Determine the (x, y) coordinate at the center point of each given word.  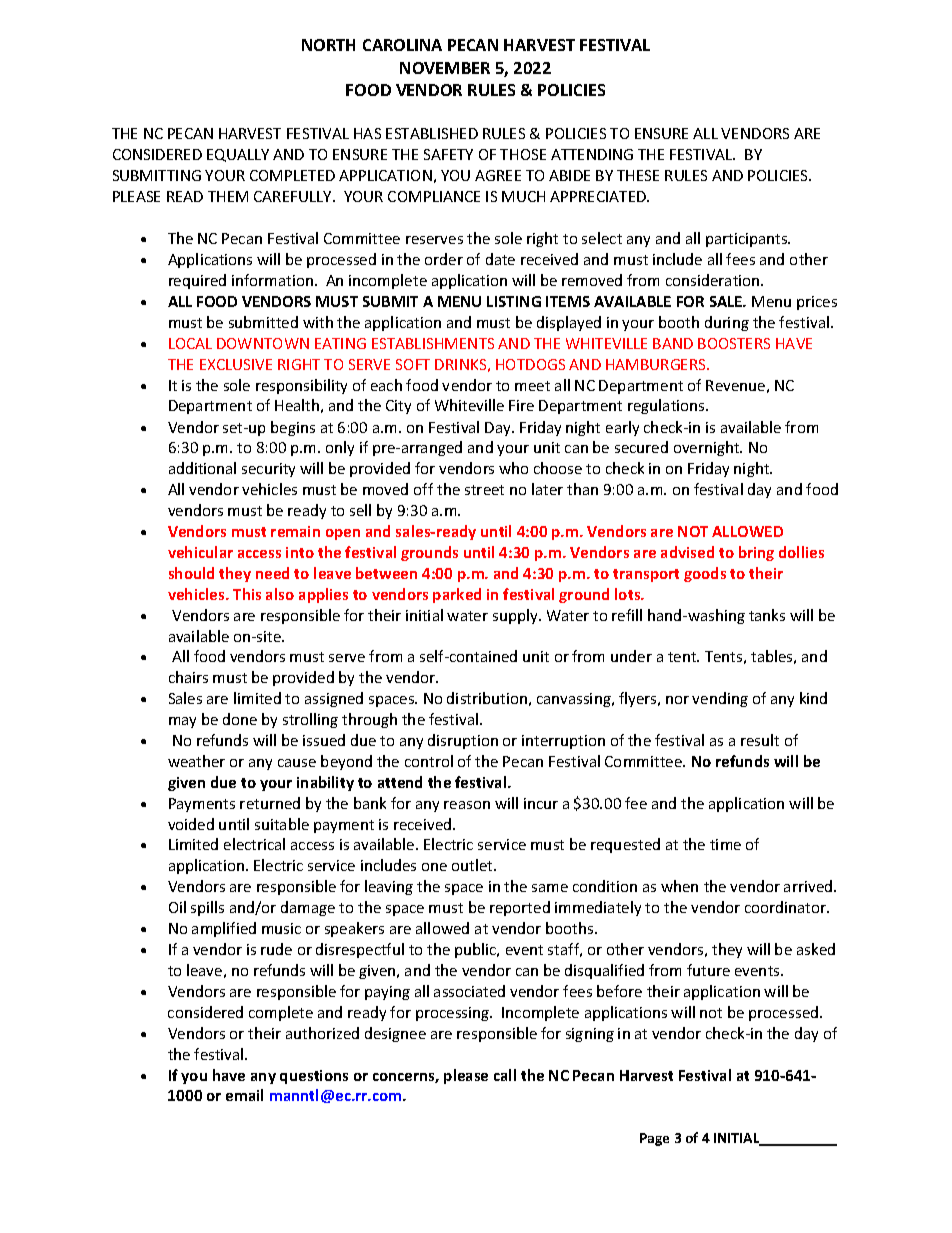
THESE (638, 175)
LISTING (514, 301)
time (725, 844)
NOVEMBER (445, 68)
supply (516, 616)
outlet (474, 865)
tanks (767, 615)
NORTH (328, 45)
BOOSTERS (734, 343)
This (247, 594)
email (244, 1095)
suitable (282, 824)
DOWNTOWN (263, 343)
